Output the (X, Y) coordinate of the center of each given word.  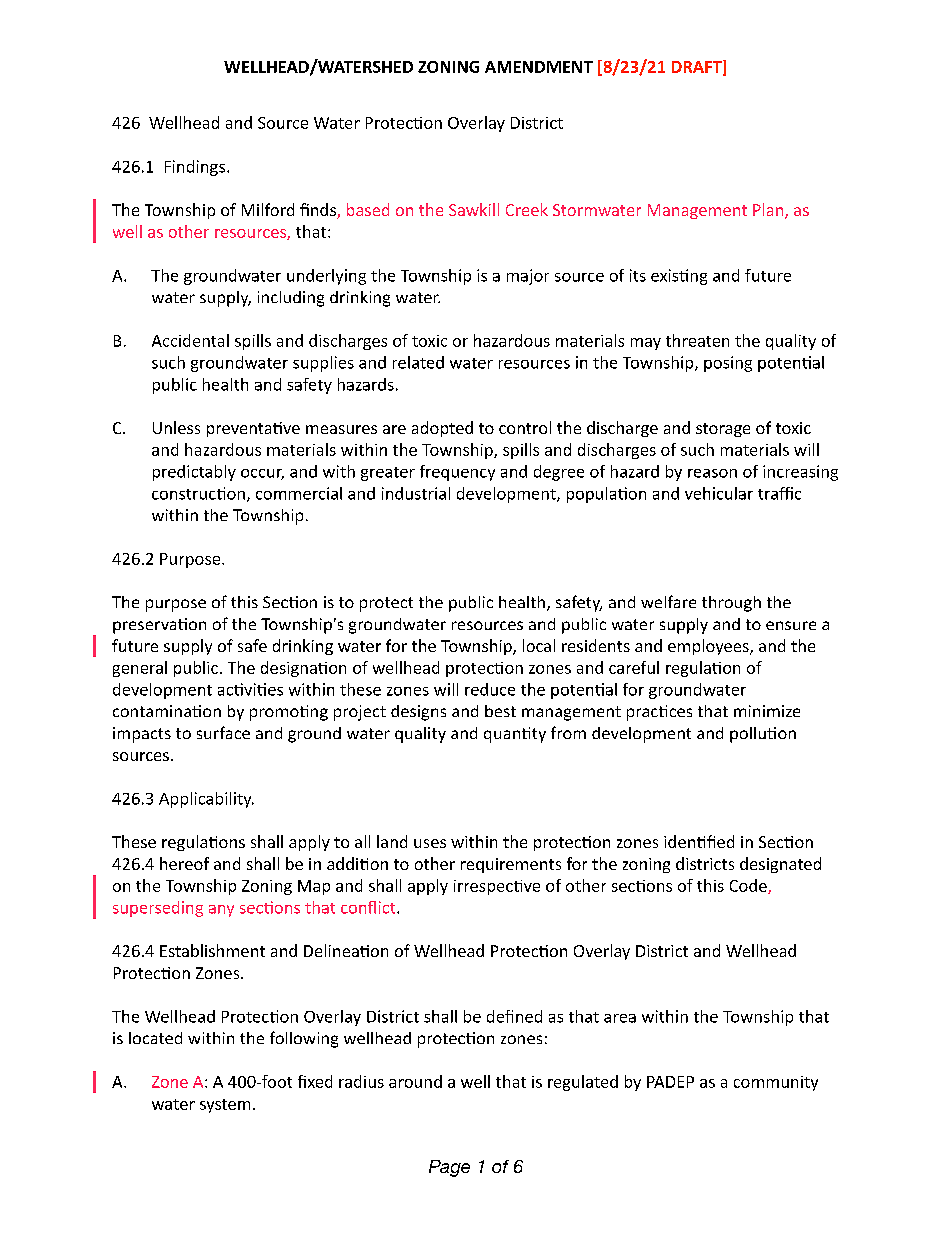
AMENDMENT (539, 67)
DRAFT (698, 67)
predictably (194, 473)
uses (430, 843)
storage (723, 430)
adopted (442, 429)
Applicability (206, 800)
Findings (195, 168)
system (225, 1106)
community (776, 1083)
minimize (767, 711)
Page (449, 1168)
